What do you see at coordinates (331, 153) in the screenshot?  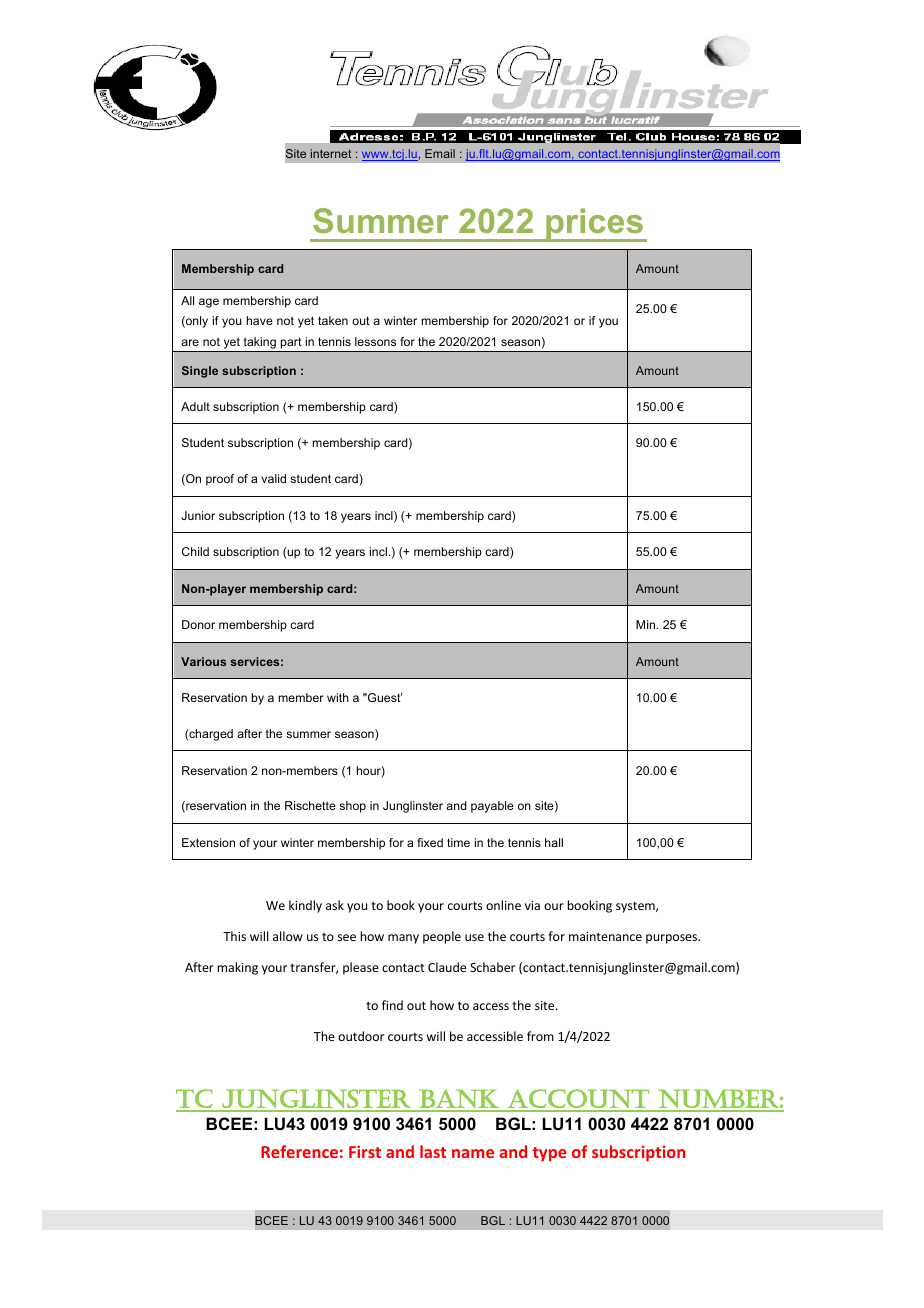 I see `internet` at bounding box center [331, 153].
